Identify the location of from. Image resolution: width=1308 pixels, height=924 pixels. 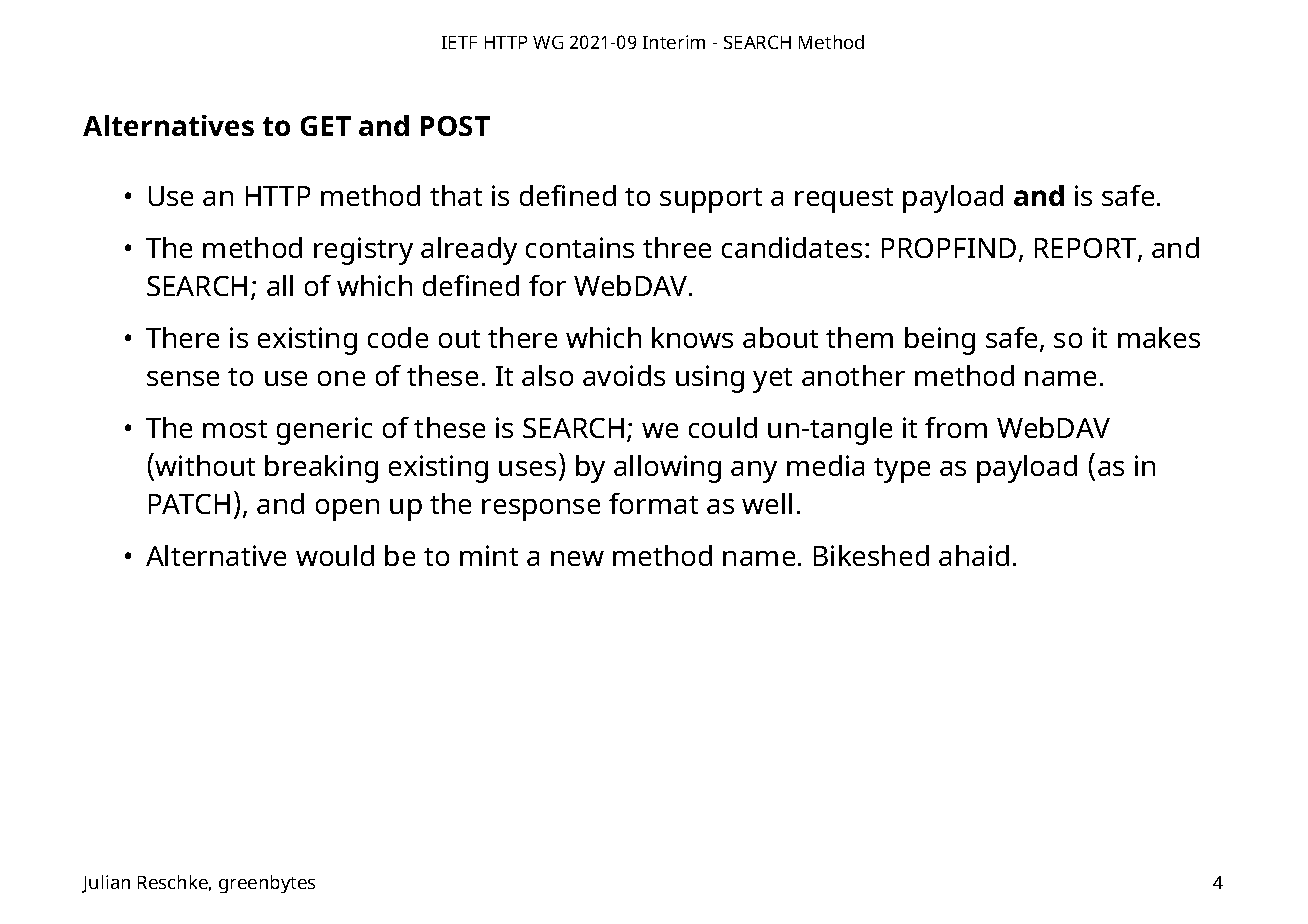
(956, 427).
